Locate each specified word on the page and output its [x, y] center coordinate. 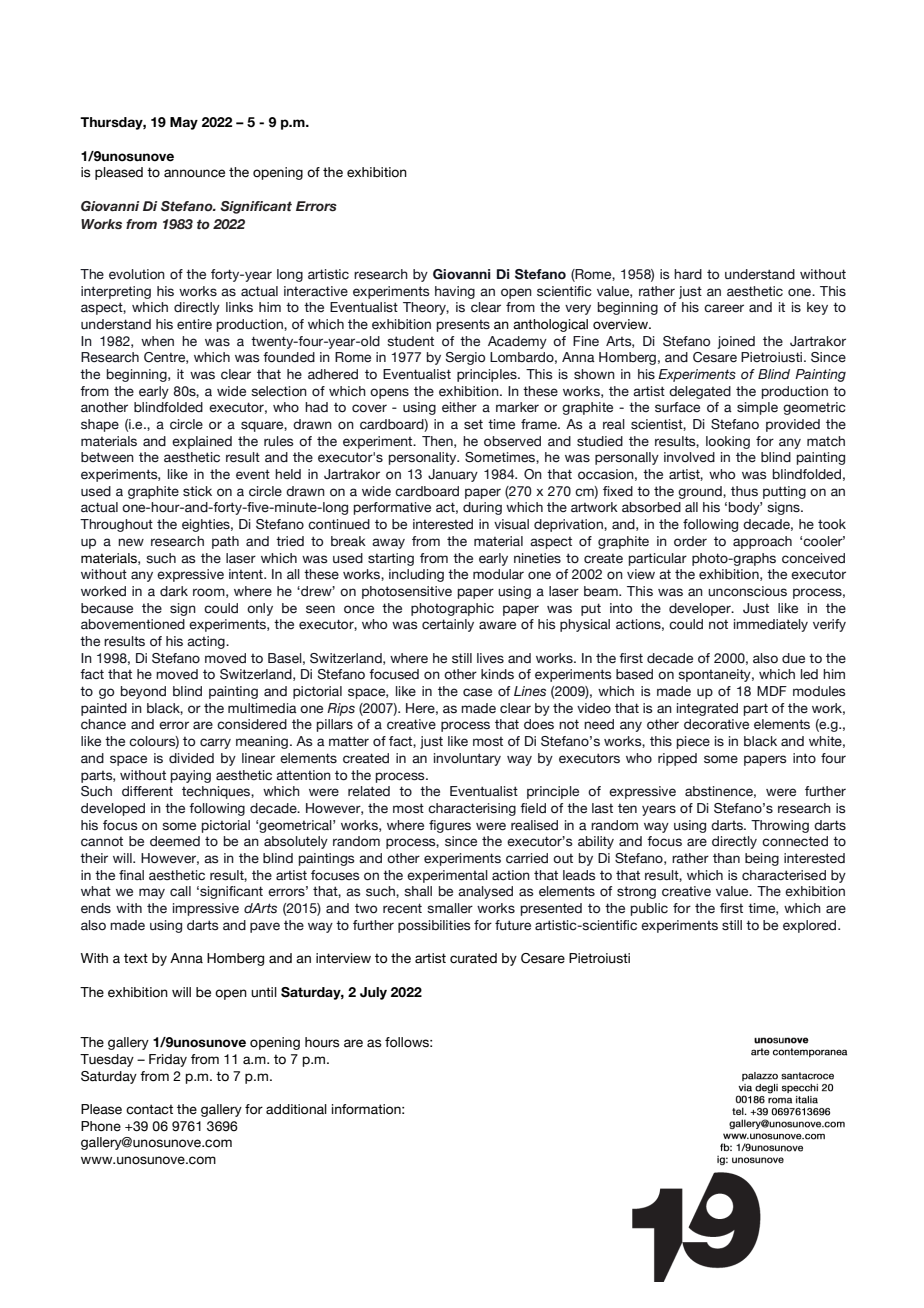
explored [811, 926]
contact [149, 1109]
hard [688, 274]
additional [296, 1109]
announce [194, 173]
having [455, 292]
